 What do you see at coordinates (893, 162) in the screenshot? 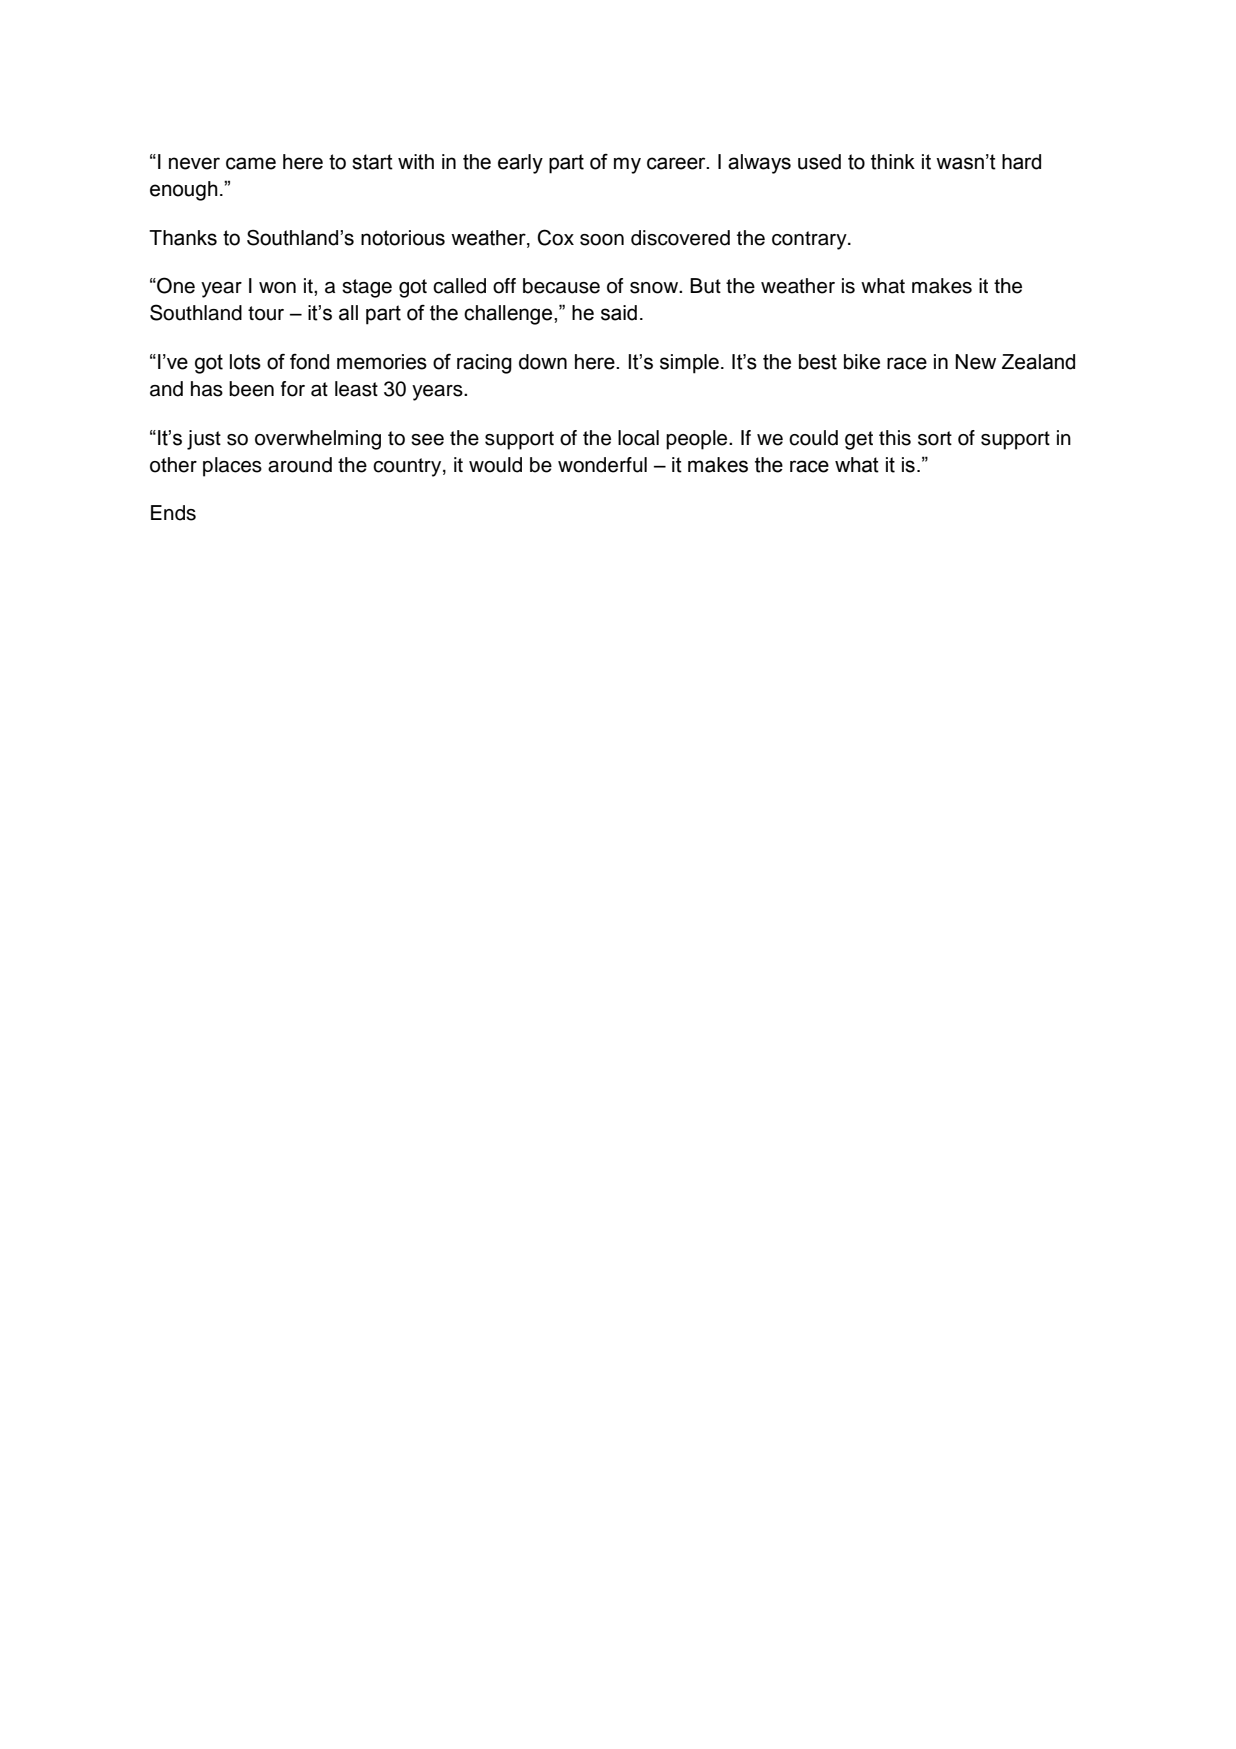
I see `think` at bounding box center [893, 162].
